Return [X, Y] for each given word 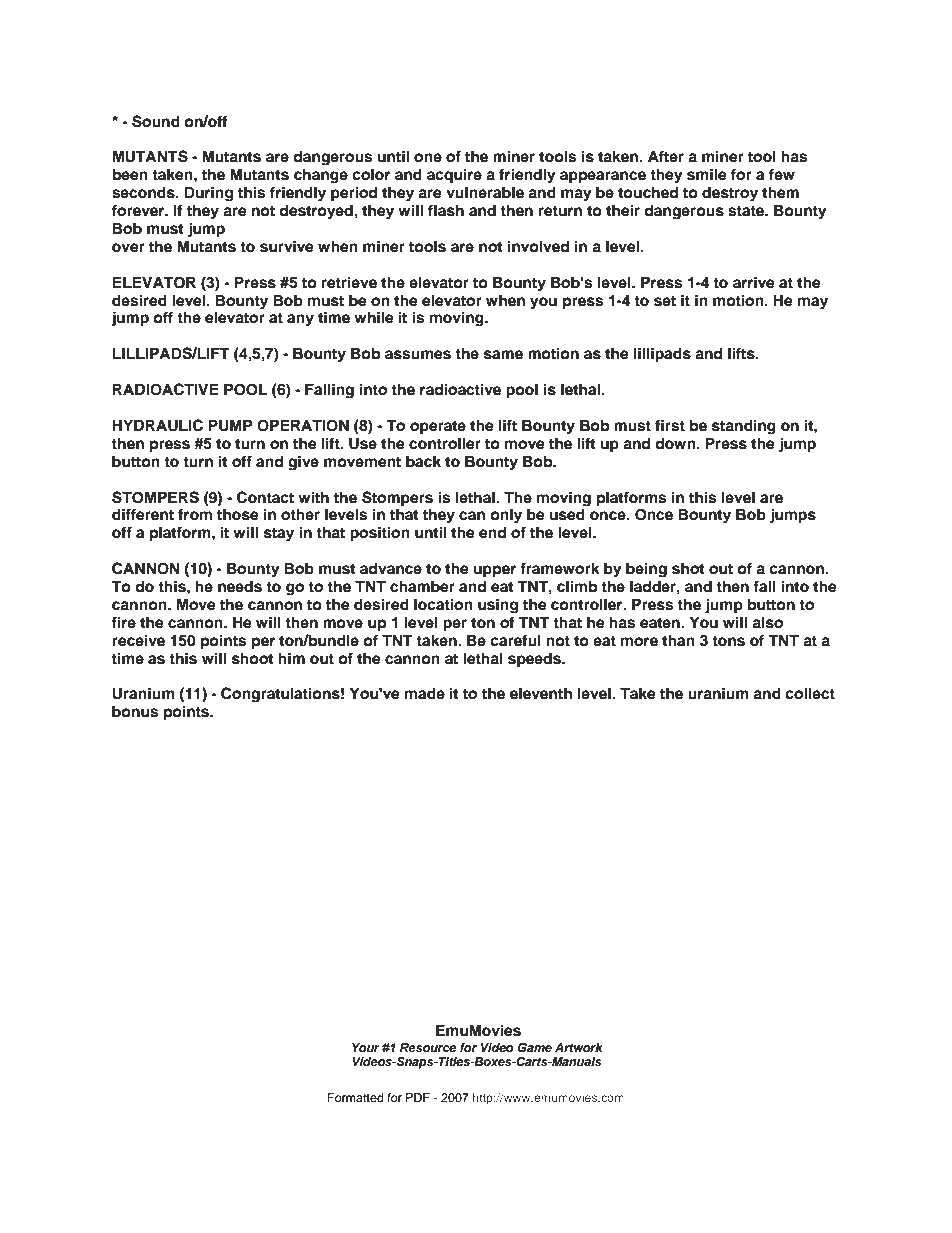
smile [707, 174]
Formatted [356, 1097]
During [208, 194]
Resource [428, 1047]
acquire [454, 176]
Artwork [579, 1047]
